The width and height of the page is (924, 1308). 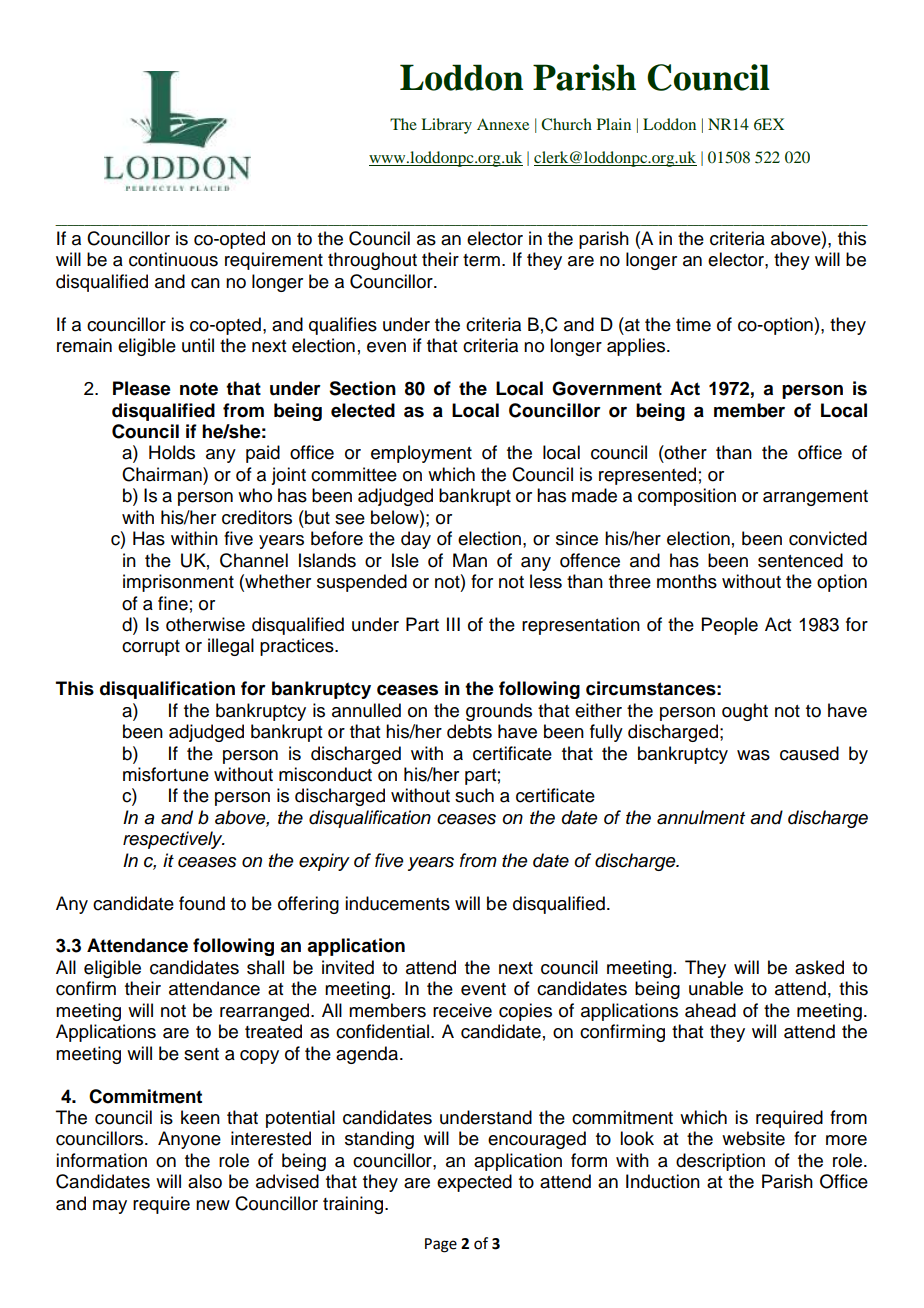 I want to click on ought, so click(x=745, y=712).
